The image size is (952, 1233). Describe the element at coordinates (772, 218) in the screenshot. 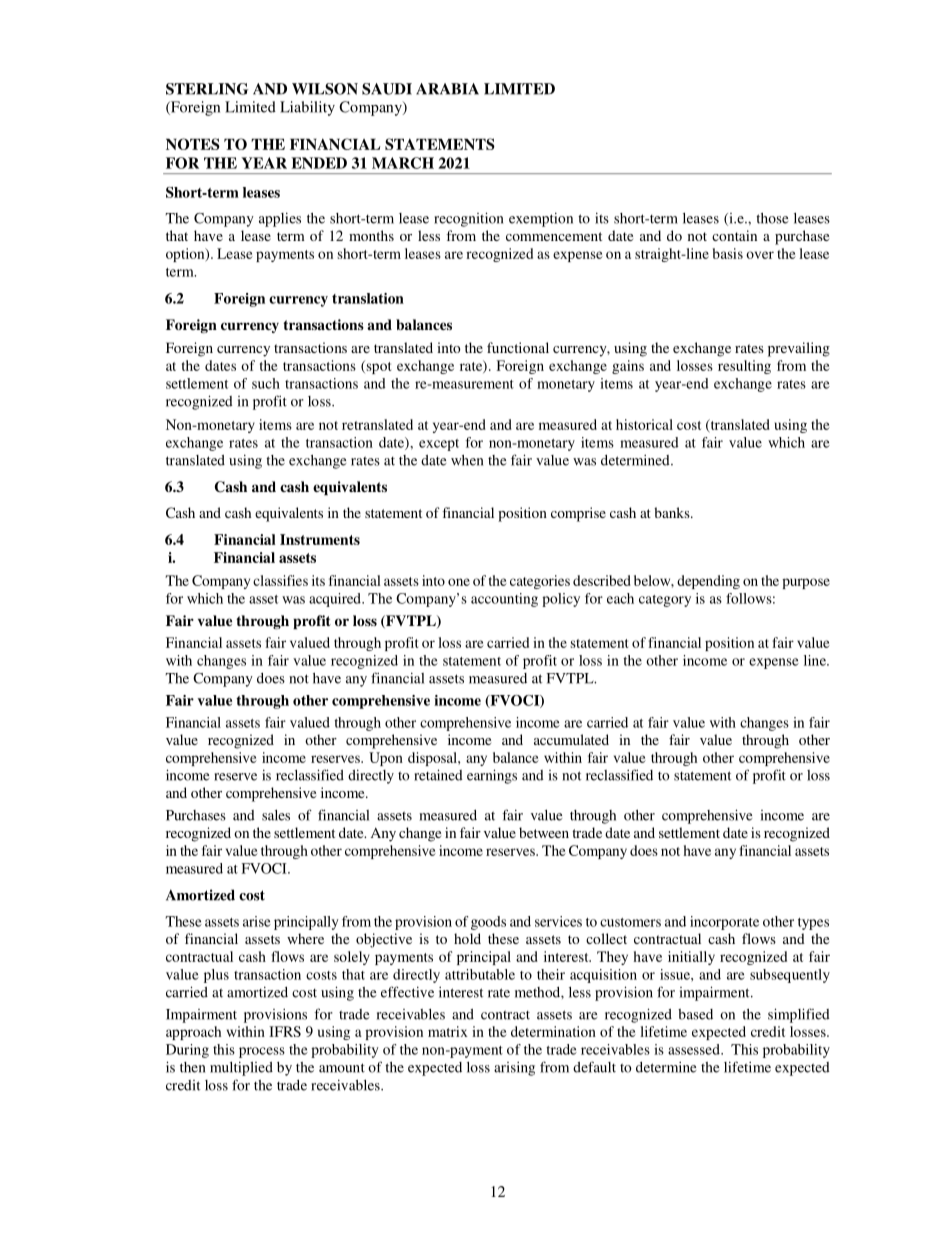

I see `those` at that location.
